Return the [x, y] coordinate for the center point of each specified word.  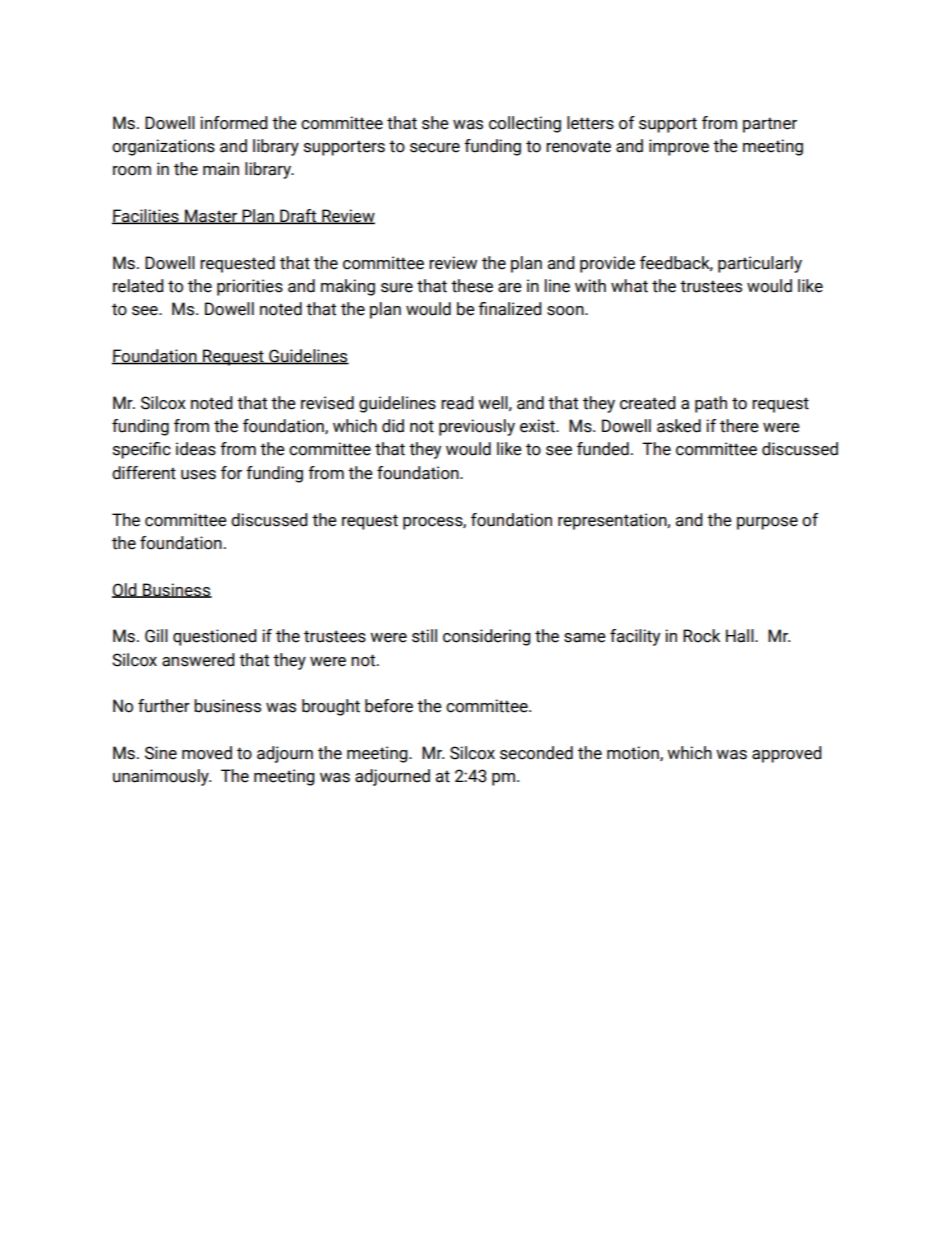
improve [679, 147]
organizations [163, 147]
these [472, 286]
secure [435, 148]
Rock [701, 636]
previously [477, 427]
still [424, 636]
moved [207, 753]
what [629, 286]
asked [679, 426]
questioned [215, 637]
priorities [250, 287]
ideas [196, 449]
